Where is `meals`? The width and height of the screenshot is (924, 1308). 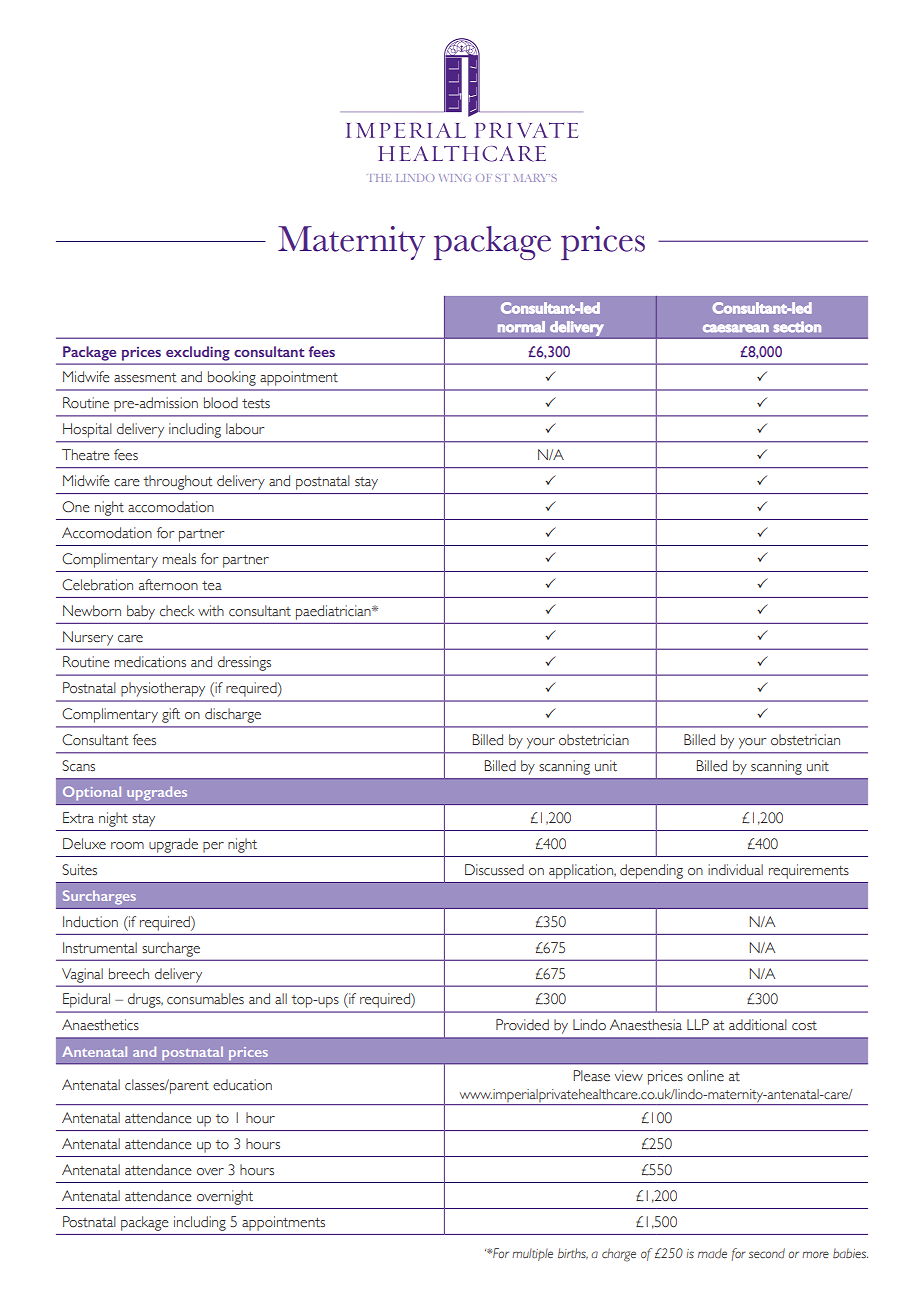
meals is located at coordinates (179, 558).
